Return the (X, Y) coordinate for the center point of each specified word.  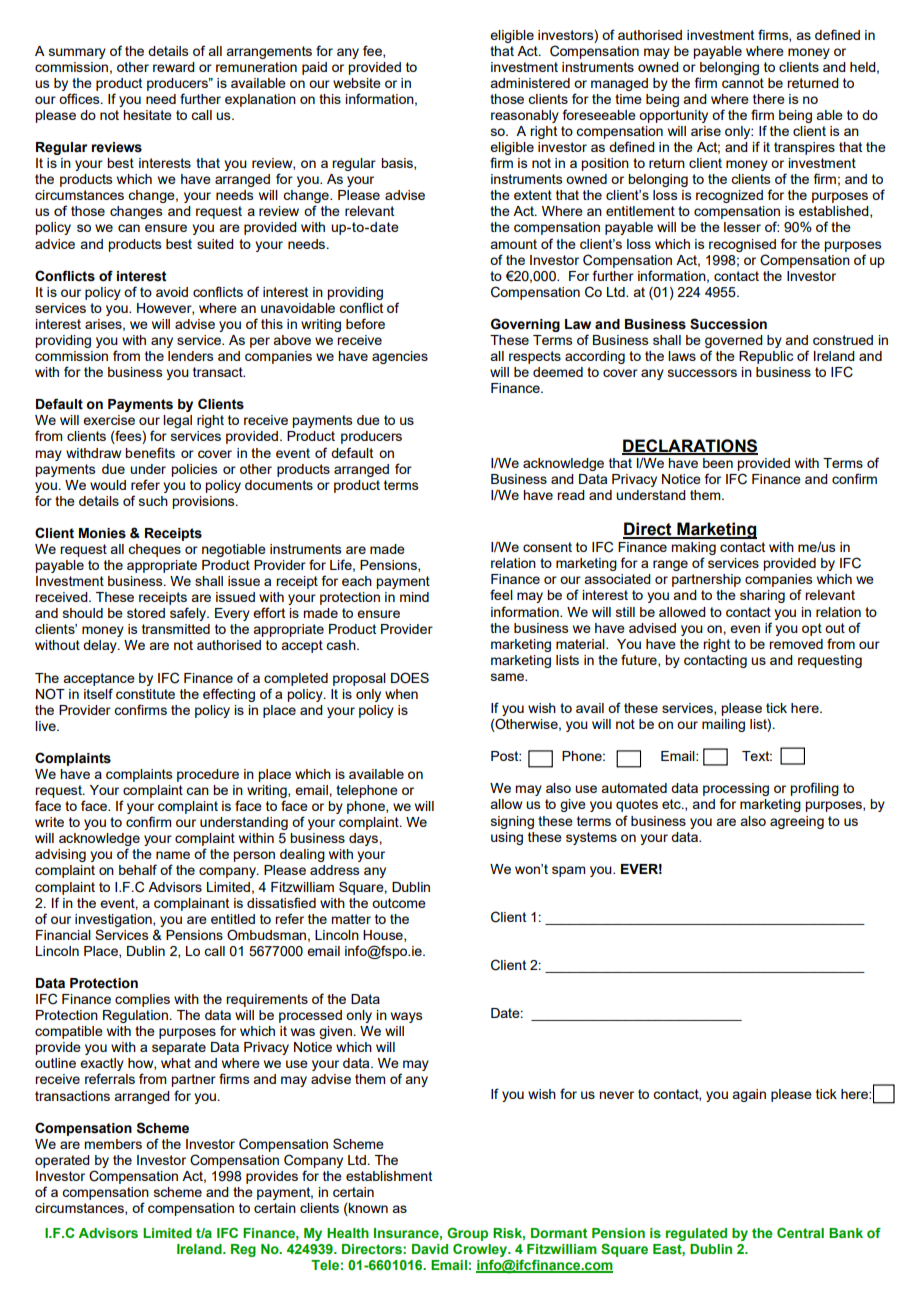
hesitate (147, 115)
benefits (150, 452)
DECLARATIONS (690, 446)
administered (530, 83)
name (173, 855)
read (571, 495)
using (507, 838)
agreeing (797, 822)
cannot (743, 83)
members (113, 1144)
